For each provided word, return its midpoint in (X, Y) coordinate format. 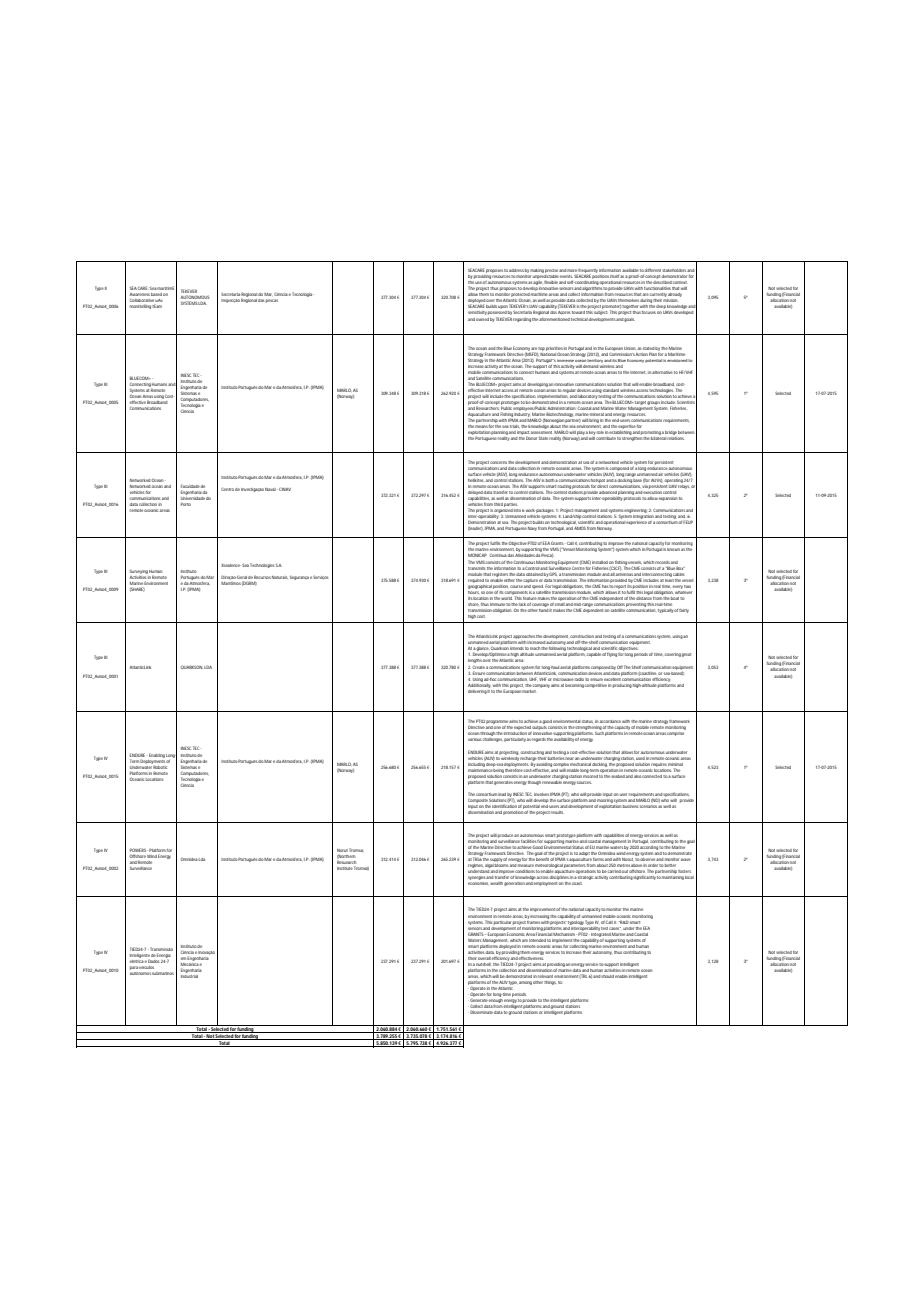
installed (600, 562)
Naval (271, 489)
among (525, 983)
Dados (153, 961)
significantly (644, 877)
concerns (498, 462)
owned (482, 319)
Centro (227, 489)
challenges (492, 740)
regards (539, 740)
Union (630, 348)
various (475, 739)
